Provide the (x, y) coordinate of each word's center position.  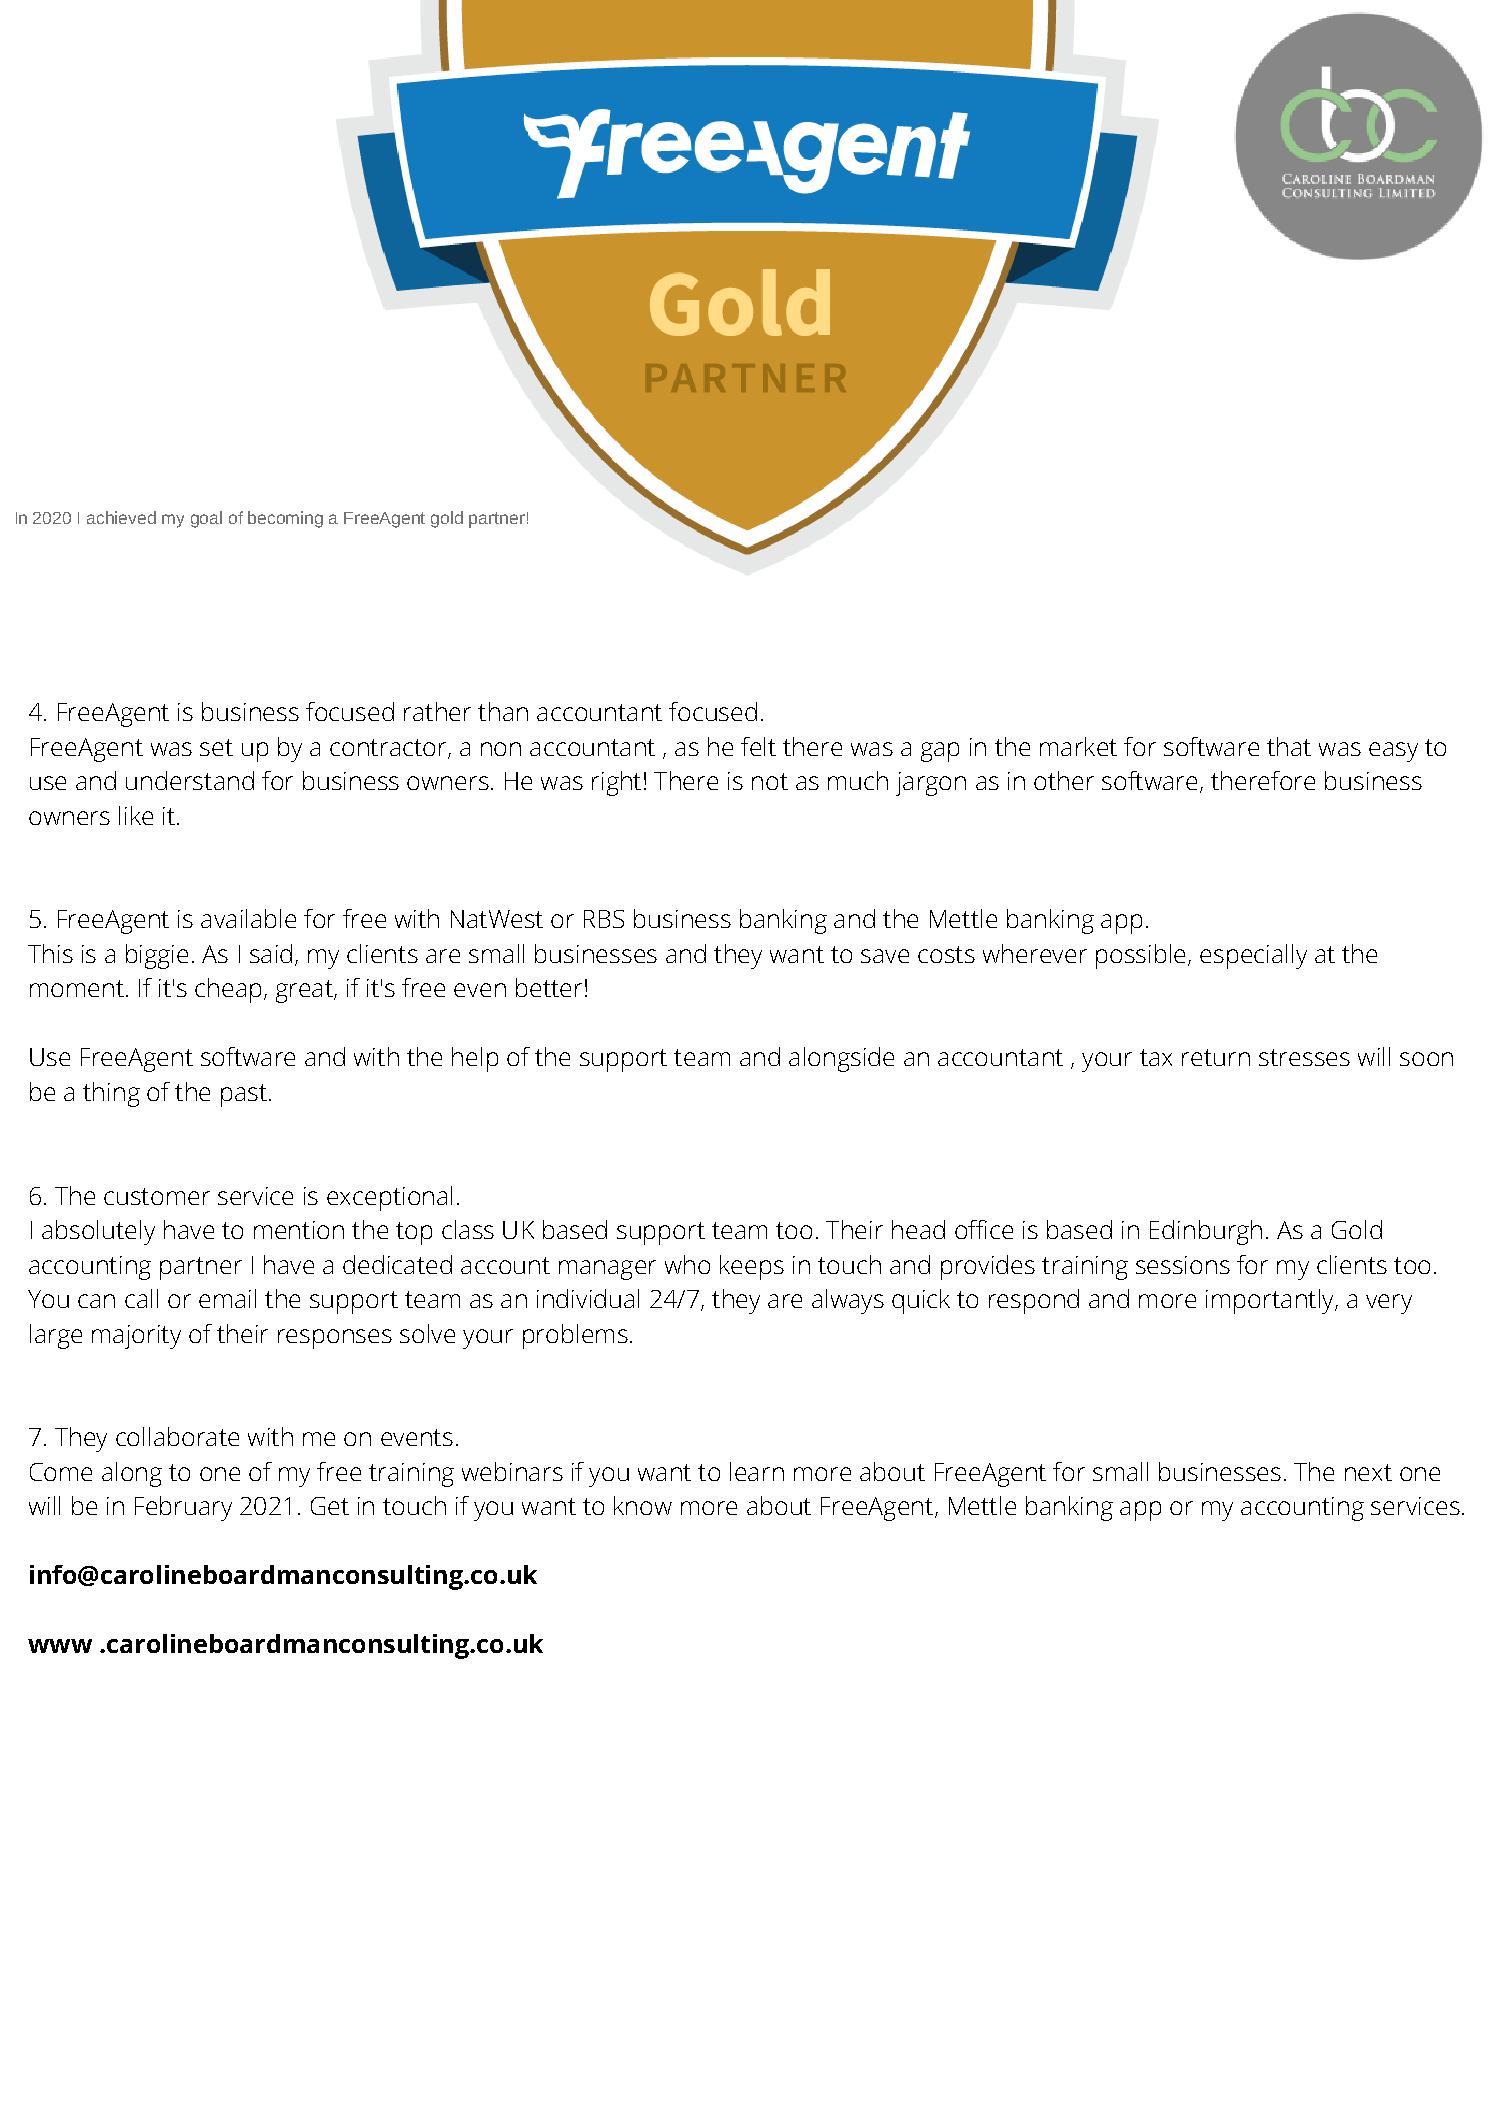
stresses (1304, 1057)
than (503, 711)
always (848, 1301)
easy (1393, 752)
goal (206, 519)
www (60, 1646)
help (475, 1059)
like (136, 815)
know (643, 1505)
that (1289, 746)
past (244, 1095)
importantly (1271, 1301)
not (770, 781)
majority (136, 1337)
